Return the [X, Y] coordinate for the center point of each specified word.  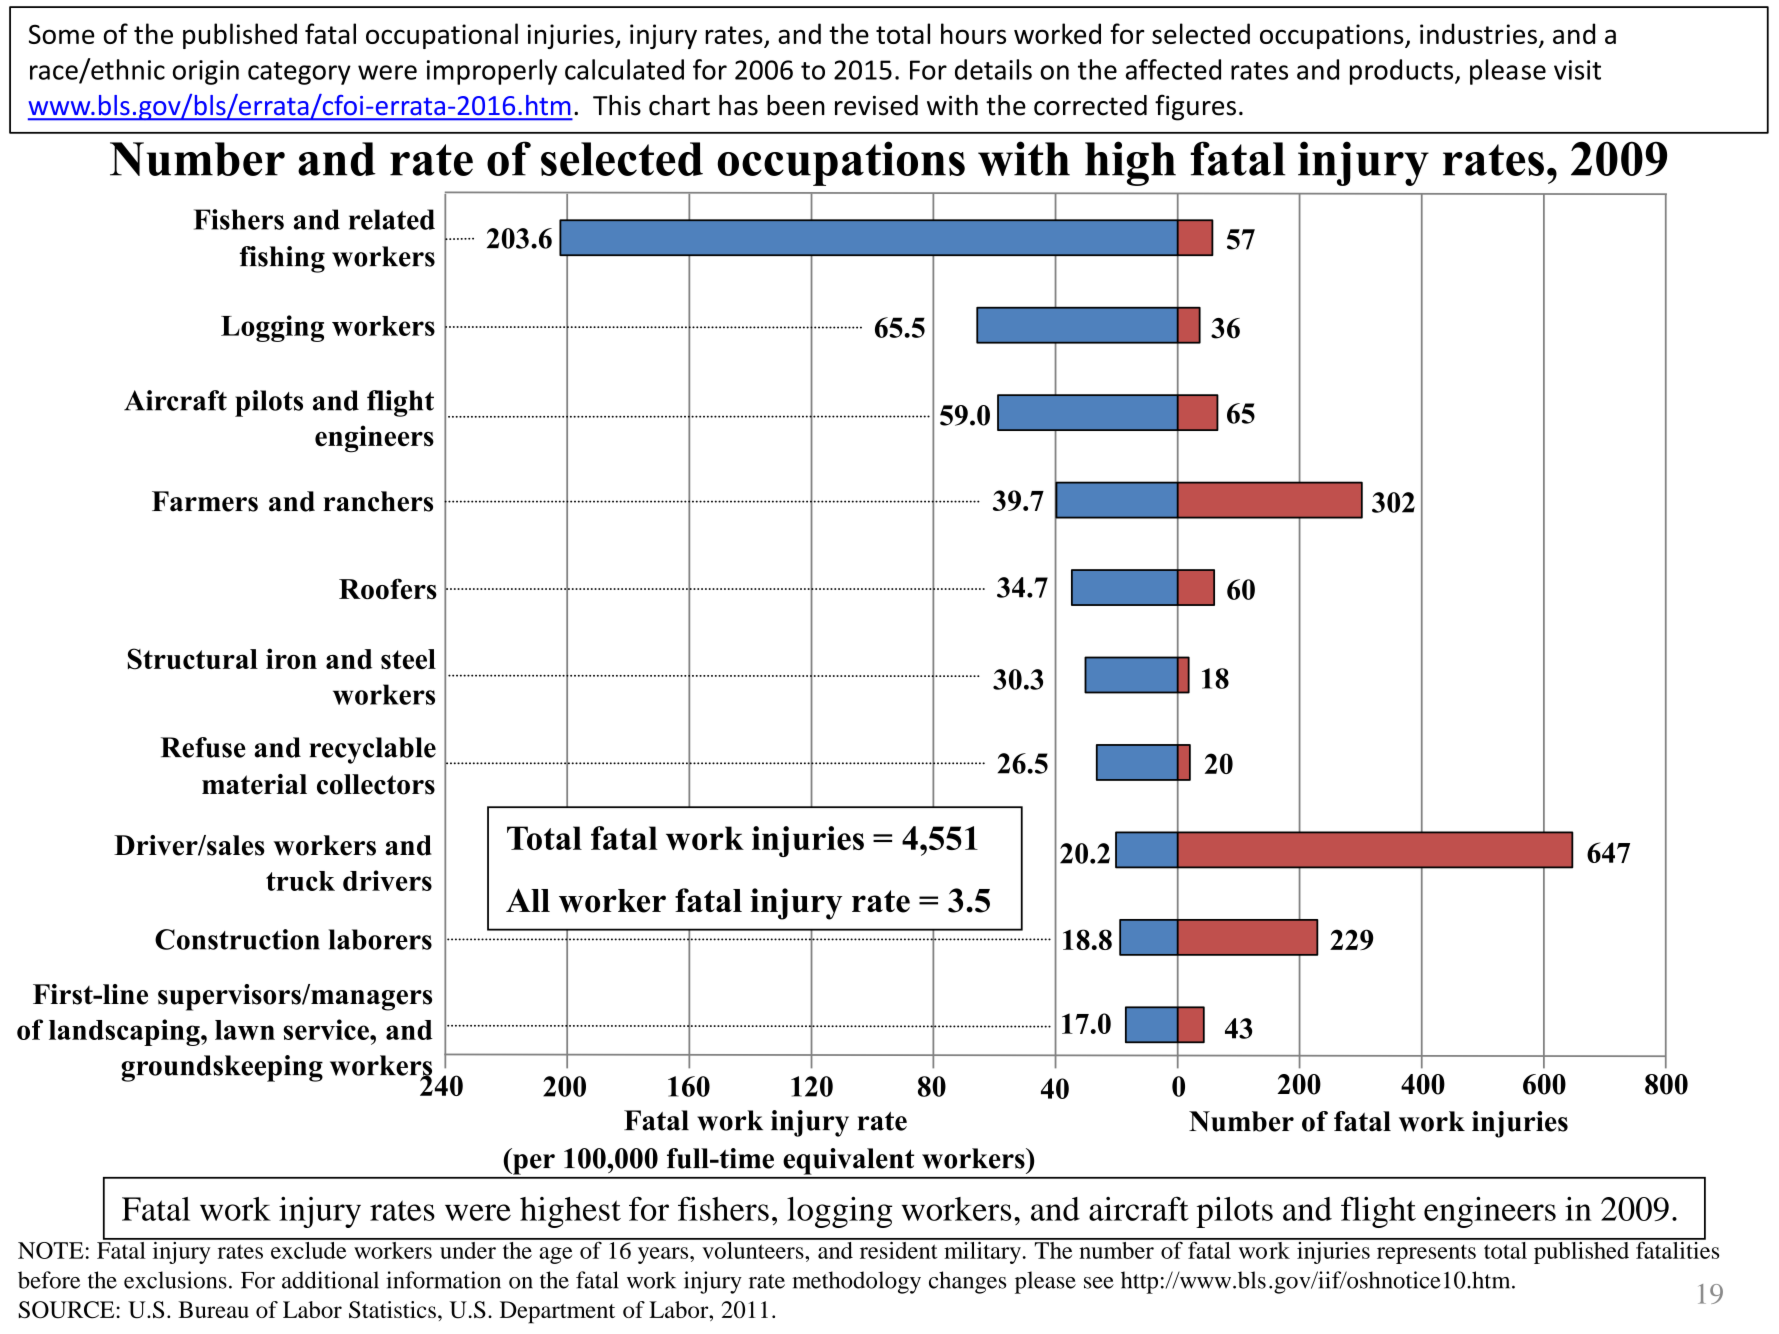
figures [1195, 107]
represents [1426, 1254]
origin [206, 72]
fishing [282, 259]
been [796, 105]
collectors [376, 784]
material [254, 784]
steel [408, 659]
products [1403, 72]
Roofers [388, 589]
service [327, 1029]
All [528, 900]
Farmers [205, 501]
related [392, 219]
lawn [245, 1030]
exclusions [175, 1280]
